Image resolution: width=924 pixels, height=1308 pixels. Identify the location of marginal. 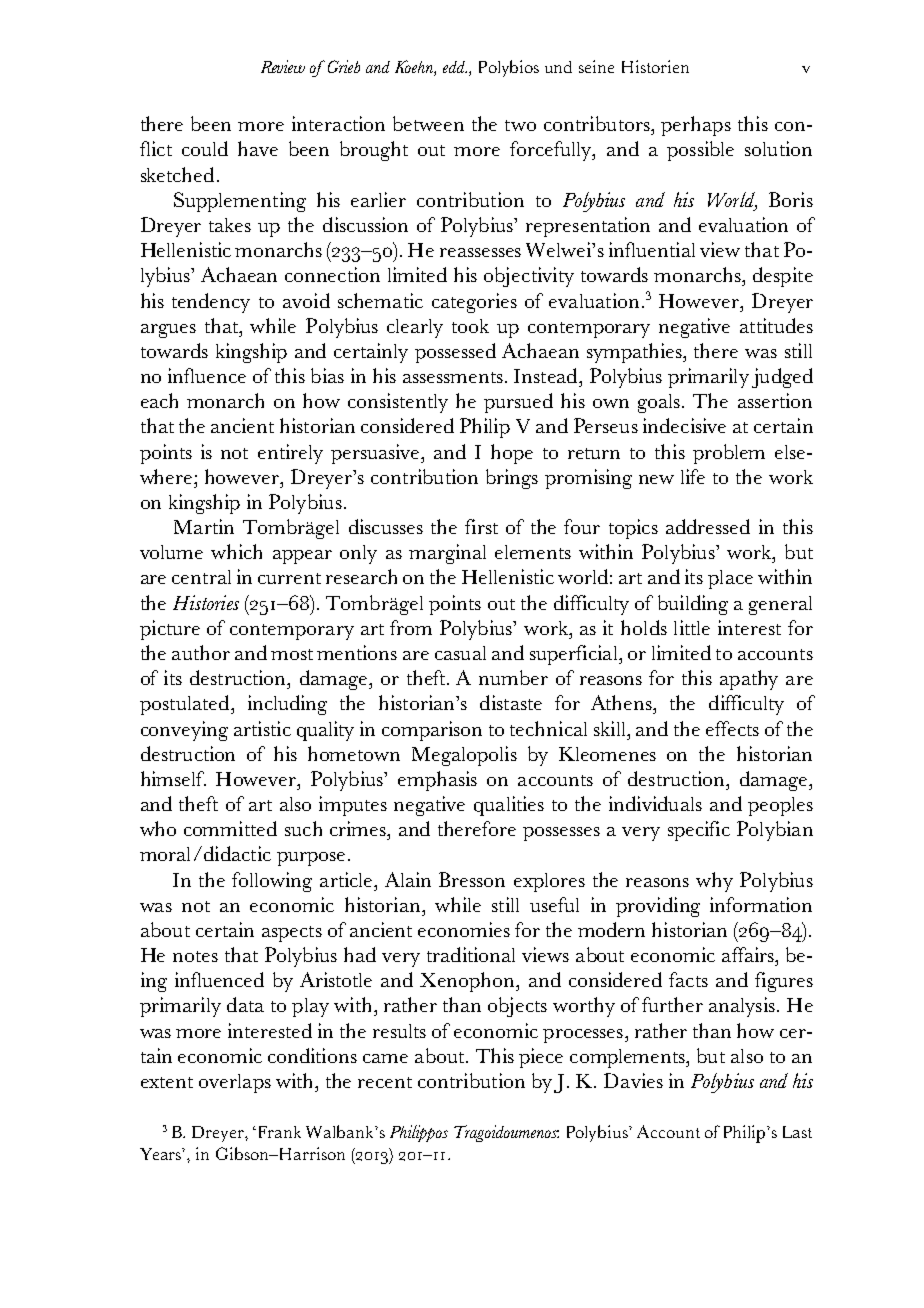
(447, 554).
